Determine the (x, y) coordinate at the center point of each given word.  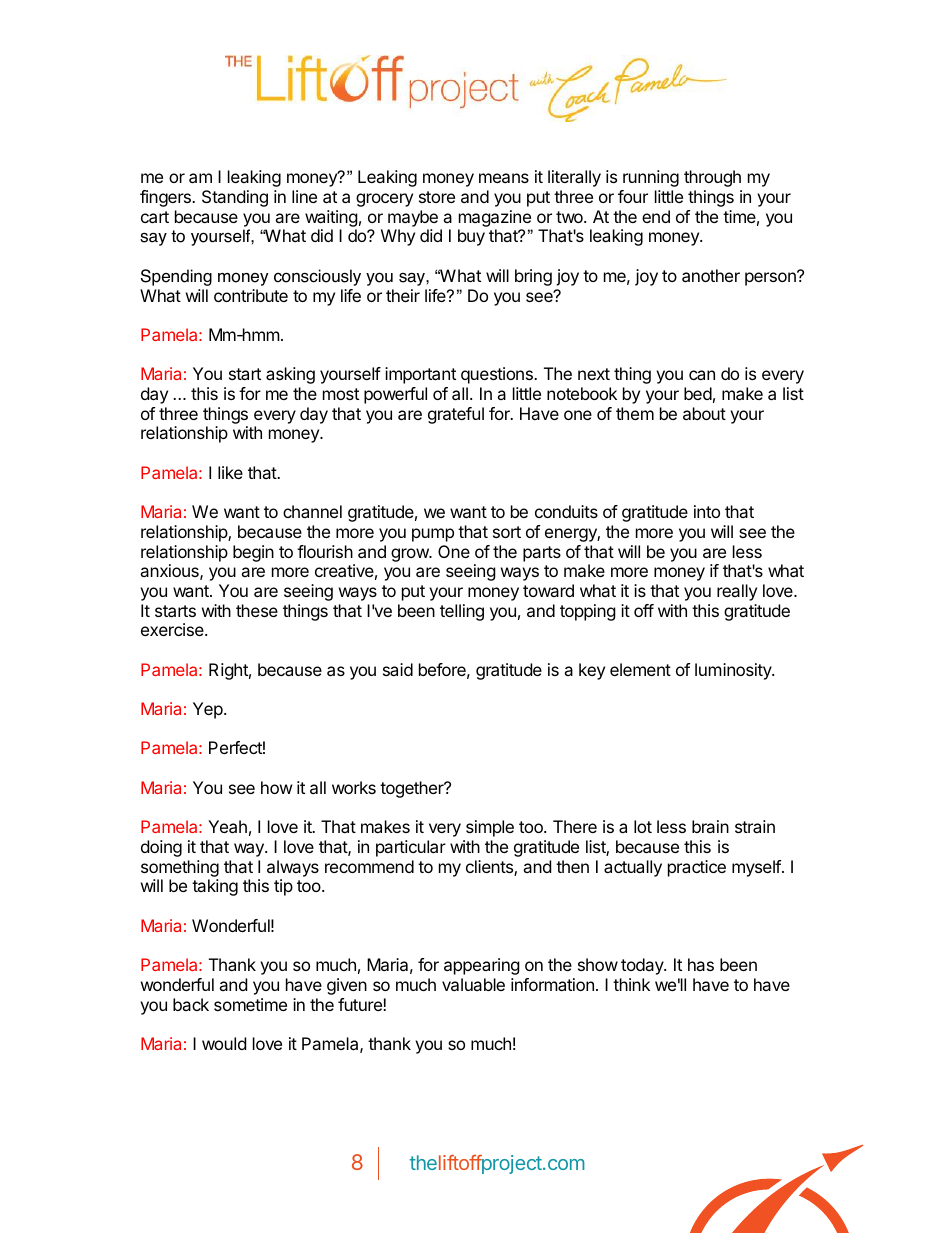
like (230, 472)
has (701, 964)
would (224, 1043)
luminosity (734, 671)
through (712, 178)
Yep (209, 710)
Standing (235, 198)
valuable (473, 984)
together (413, 789)
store (437, 197)
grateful (456, 415)
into (707, 511)
